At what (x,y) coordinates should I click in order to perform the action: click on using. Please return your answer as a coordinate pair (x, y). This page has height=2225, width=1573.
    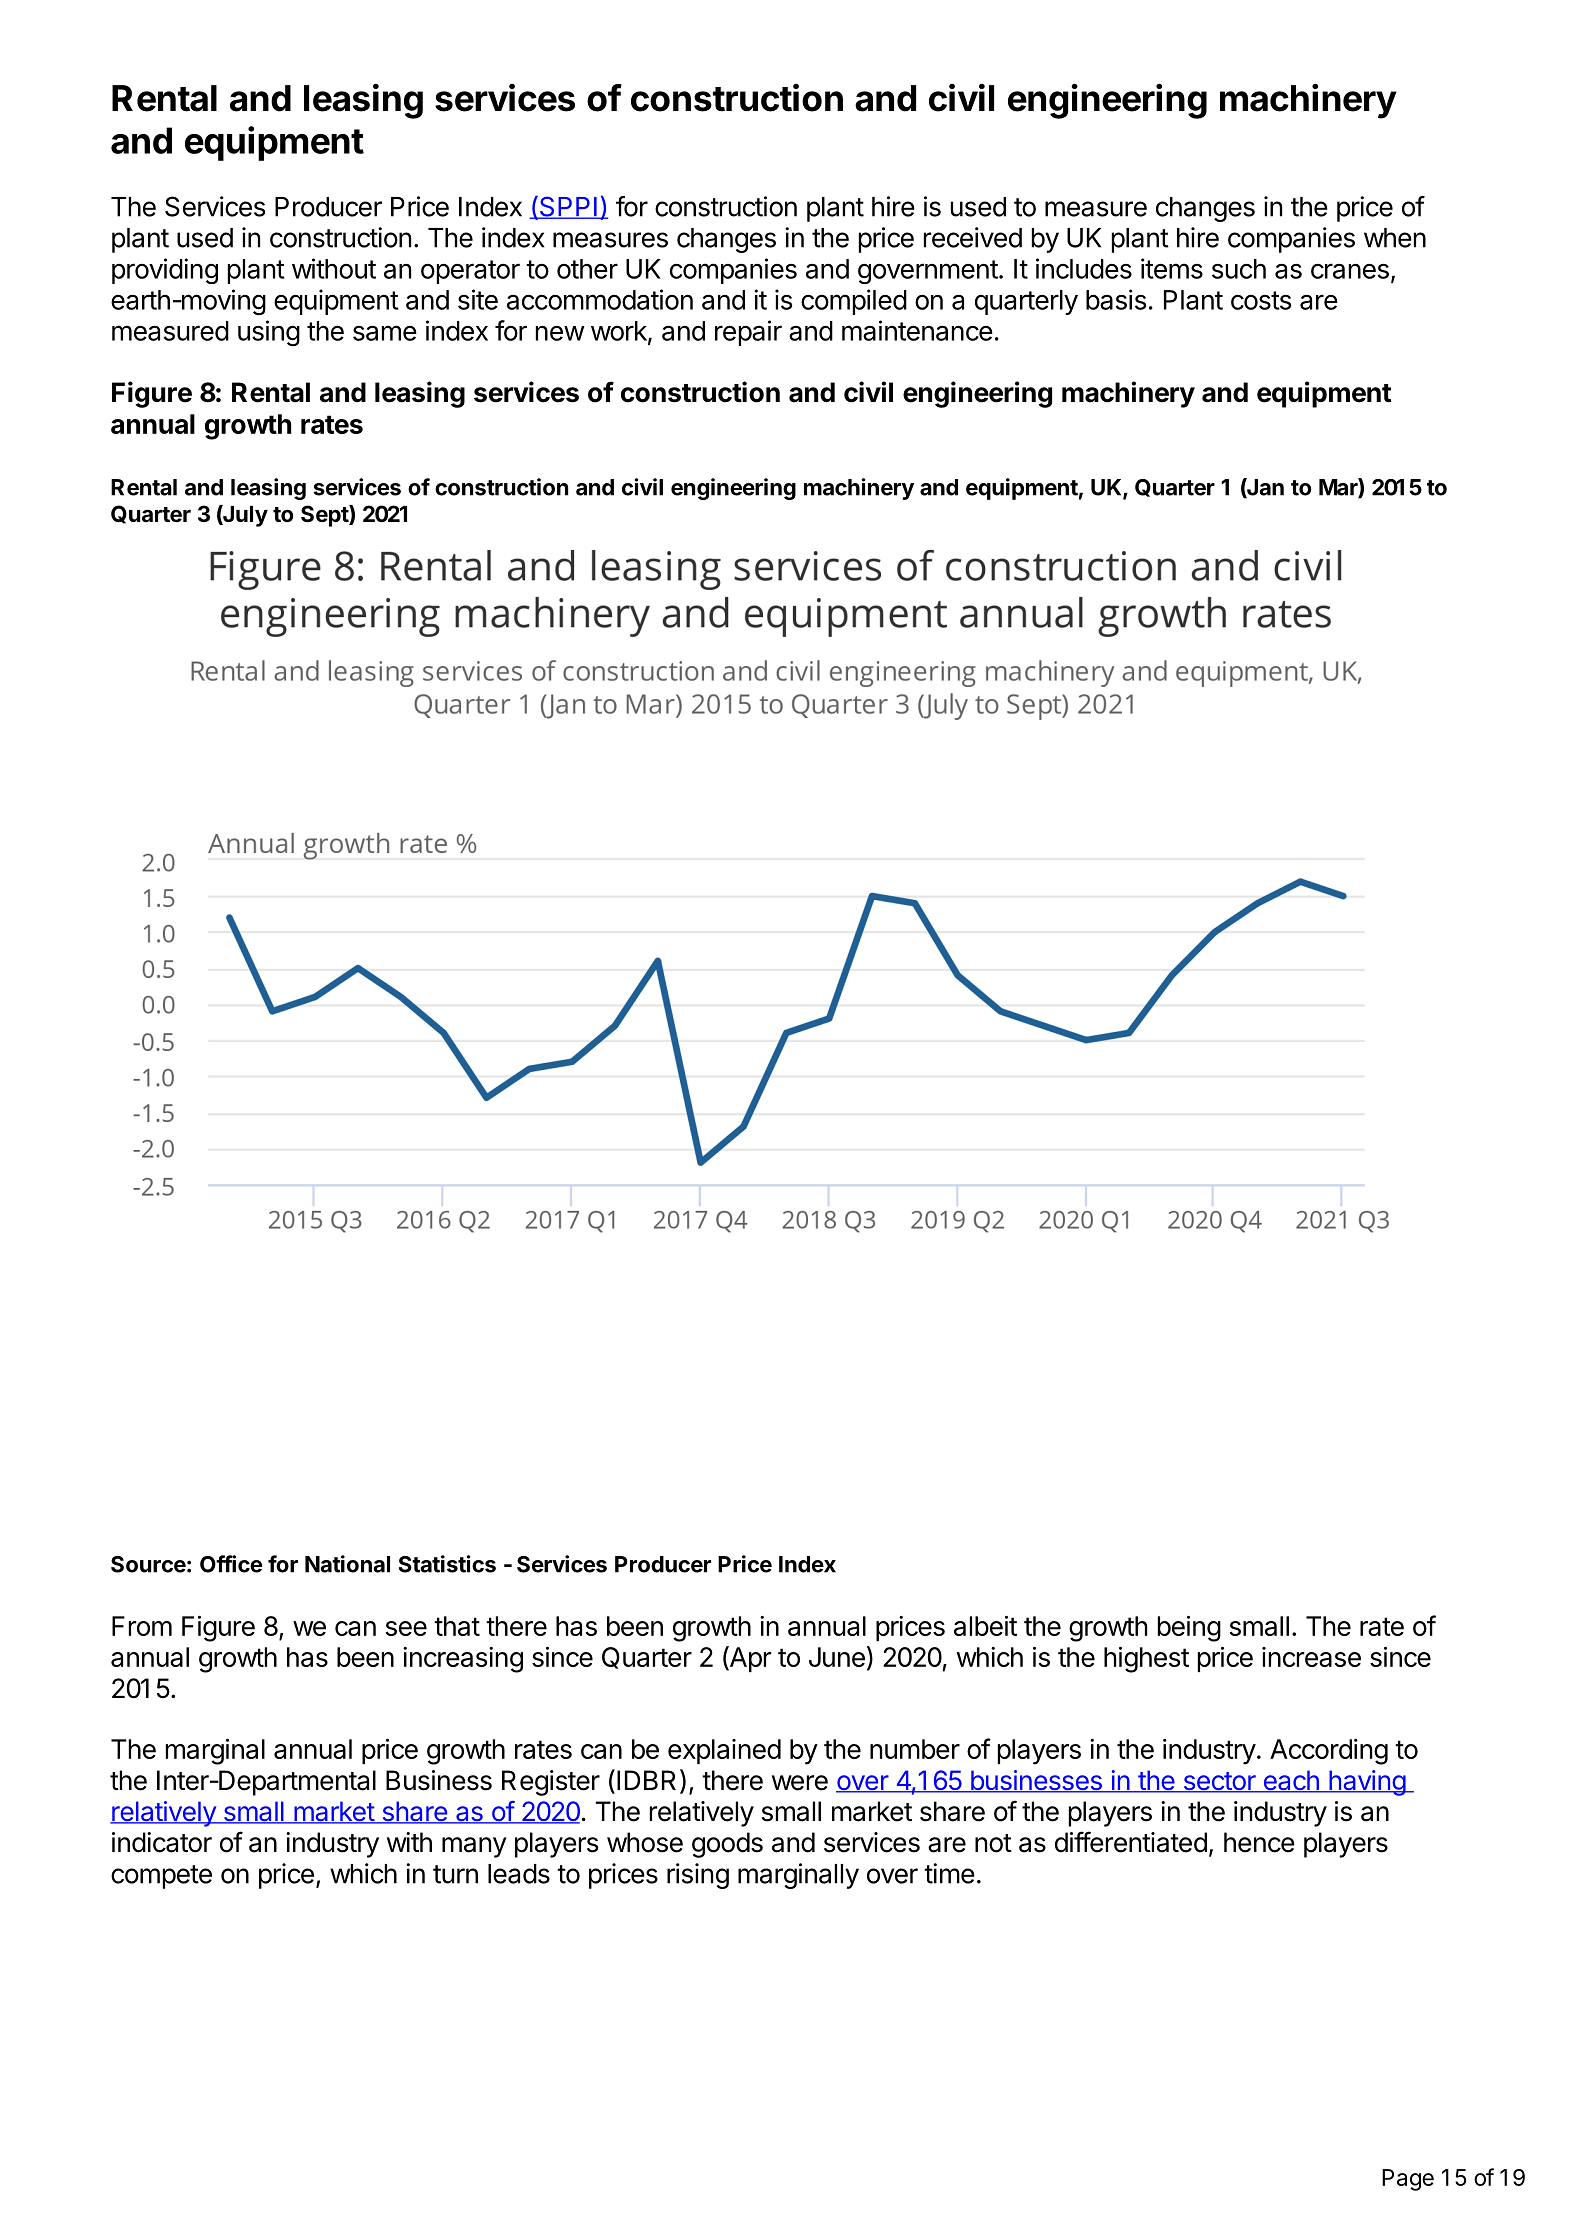
    Looking at the image, I should click on (269, 333).
